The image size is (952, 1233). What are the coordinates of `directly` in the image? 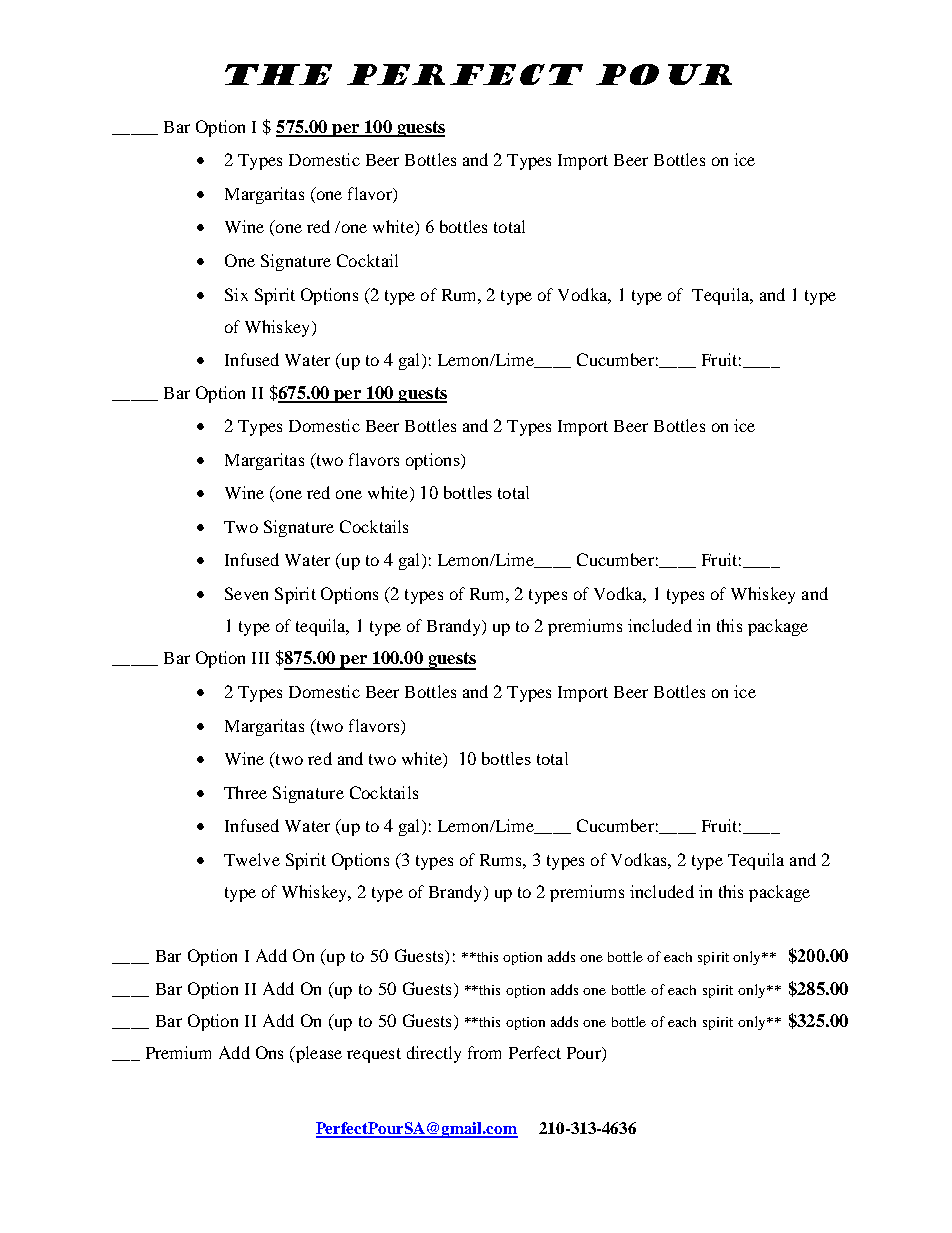 It's located at (434, 1054).
